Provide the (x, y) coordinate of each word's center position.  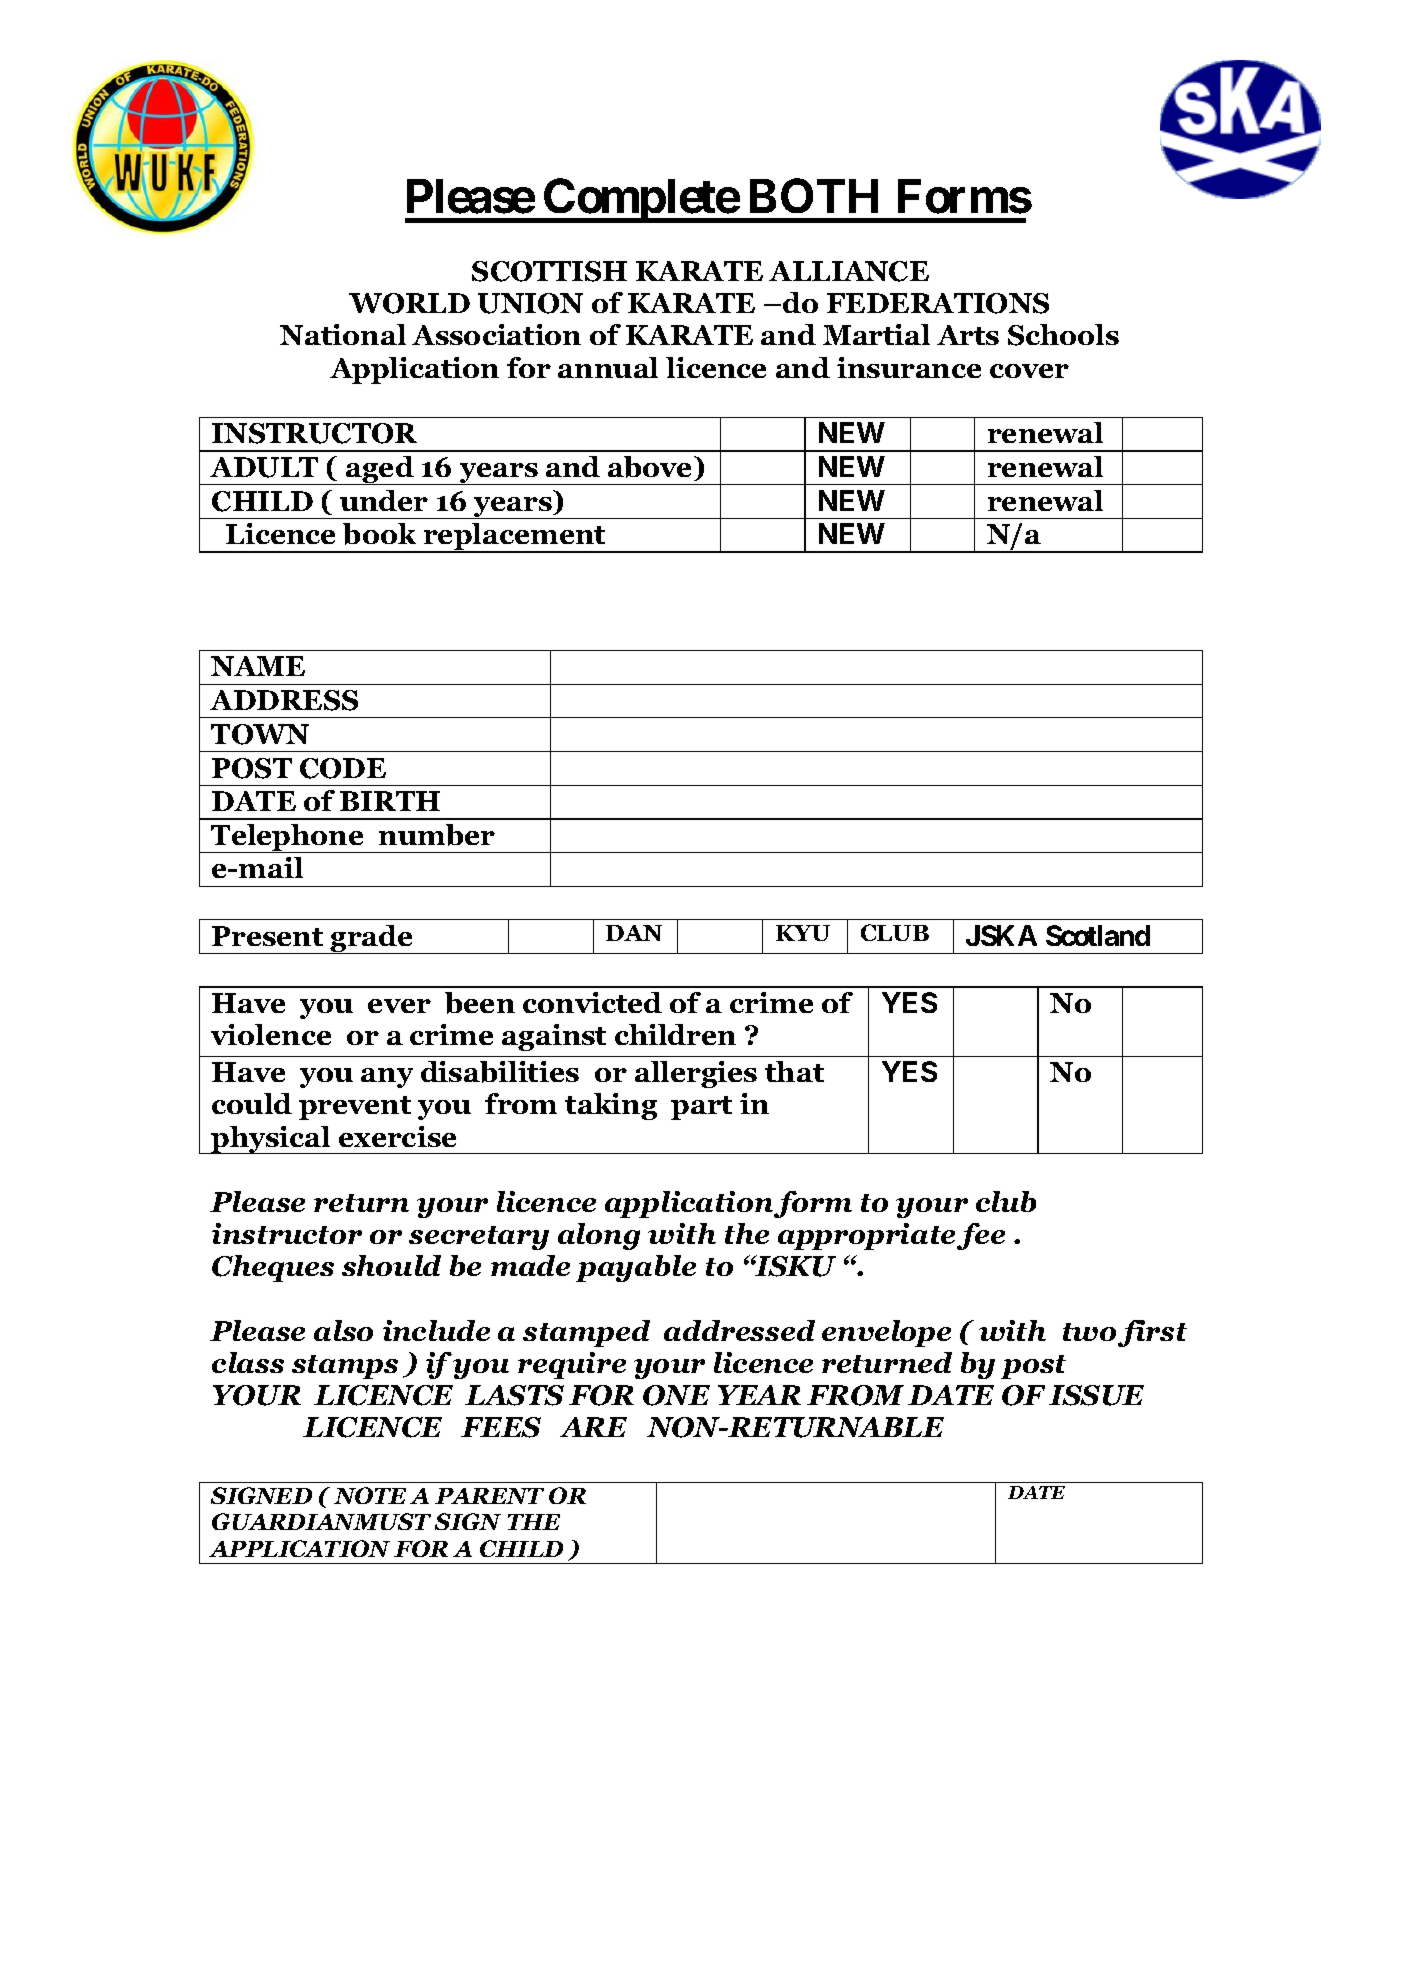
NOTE (370, 1495)
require (572, 1365)
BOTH (814, 195)
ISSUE (1096, 1395)
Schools (1063, 335)
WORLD (409, 303)
